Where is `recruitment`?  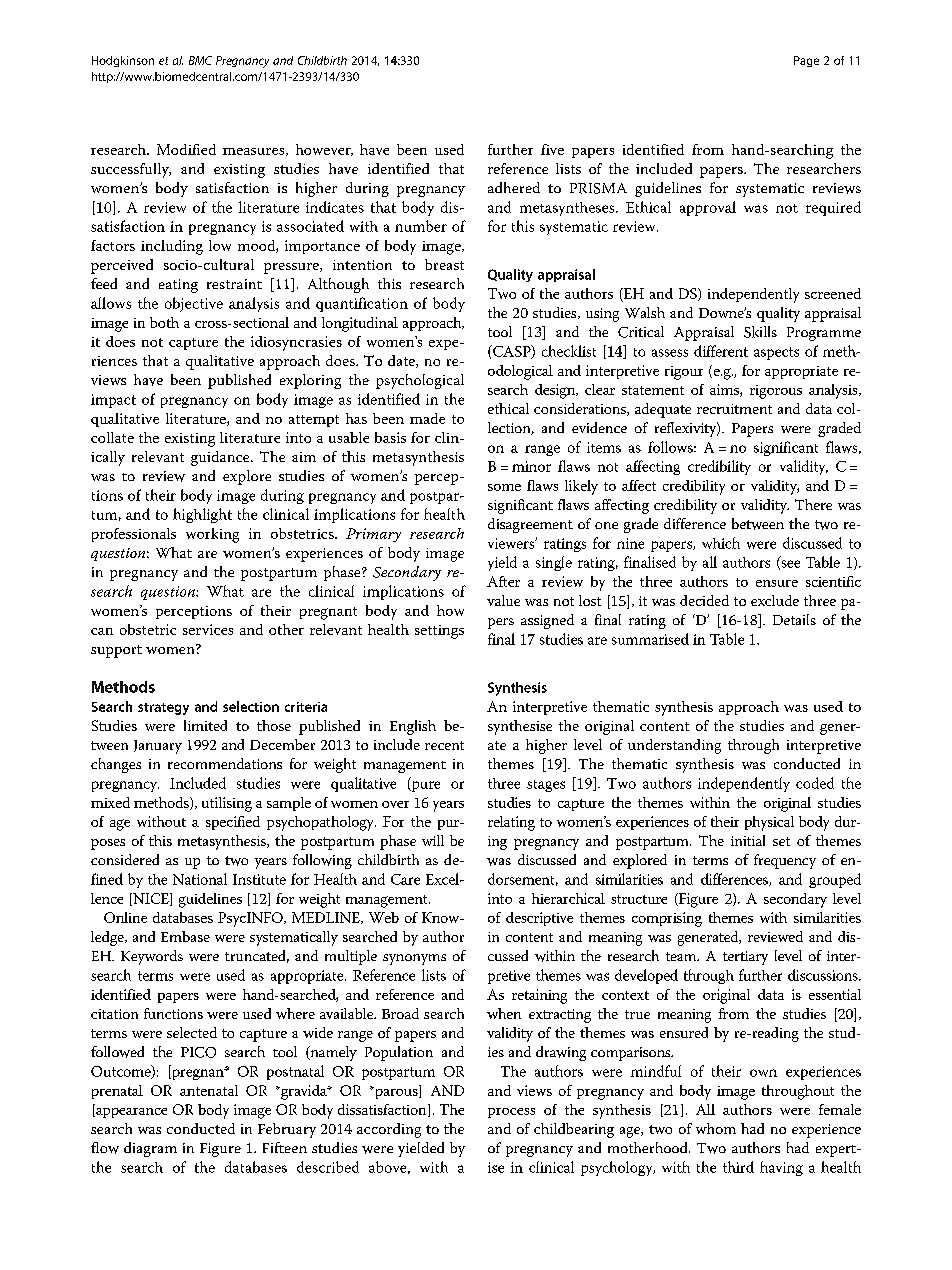 recruitment is located at coordinates (734, 409).
